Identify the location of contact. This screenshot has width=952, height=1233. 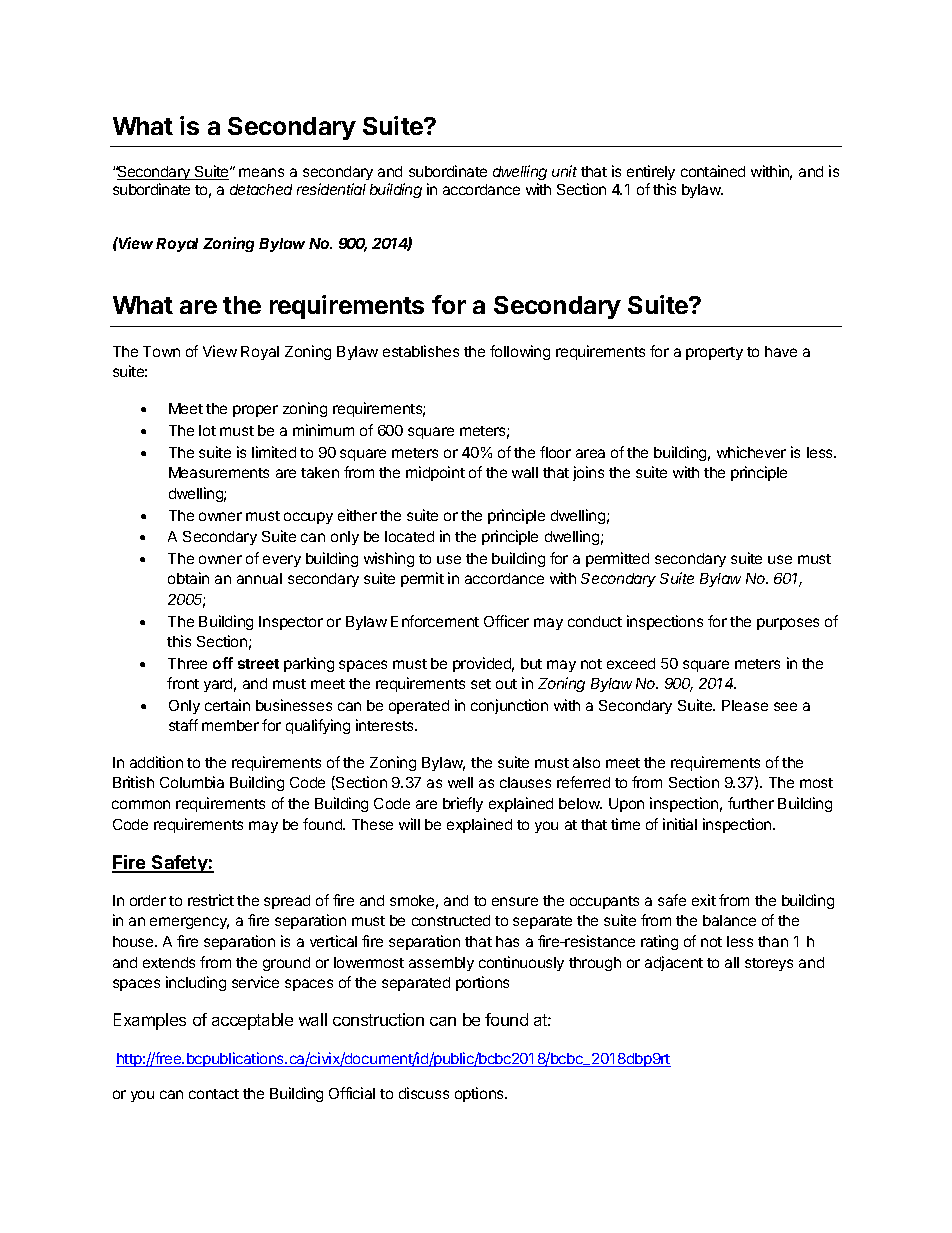
(214, 1094).
